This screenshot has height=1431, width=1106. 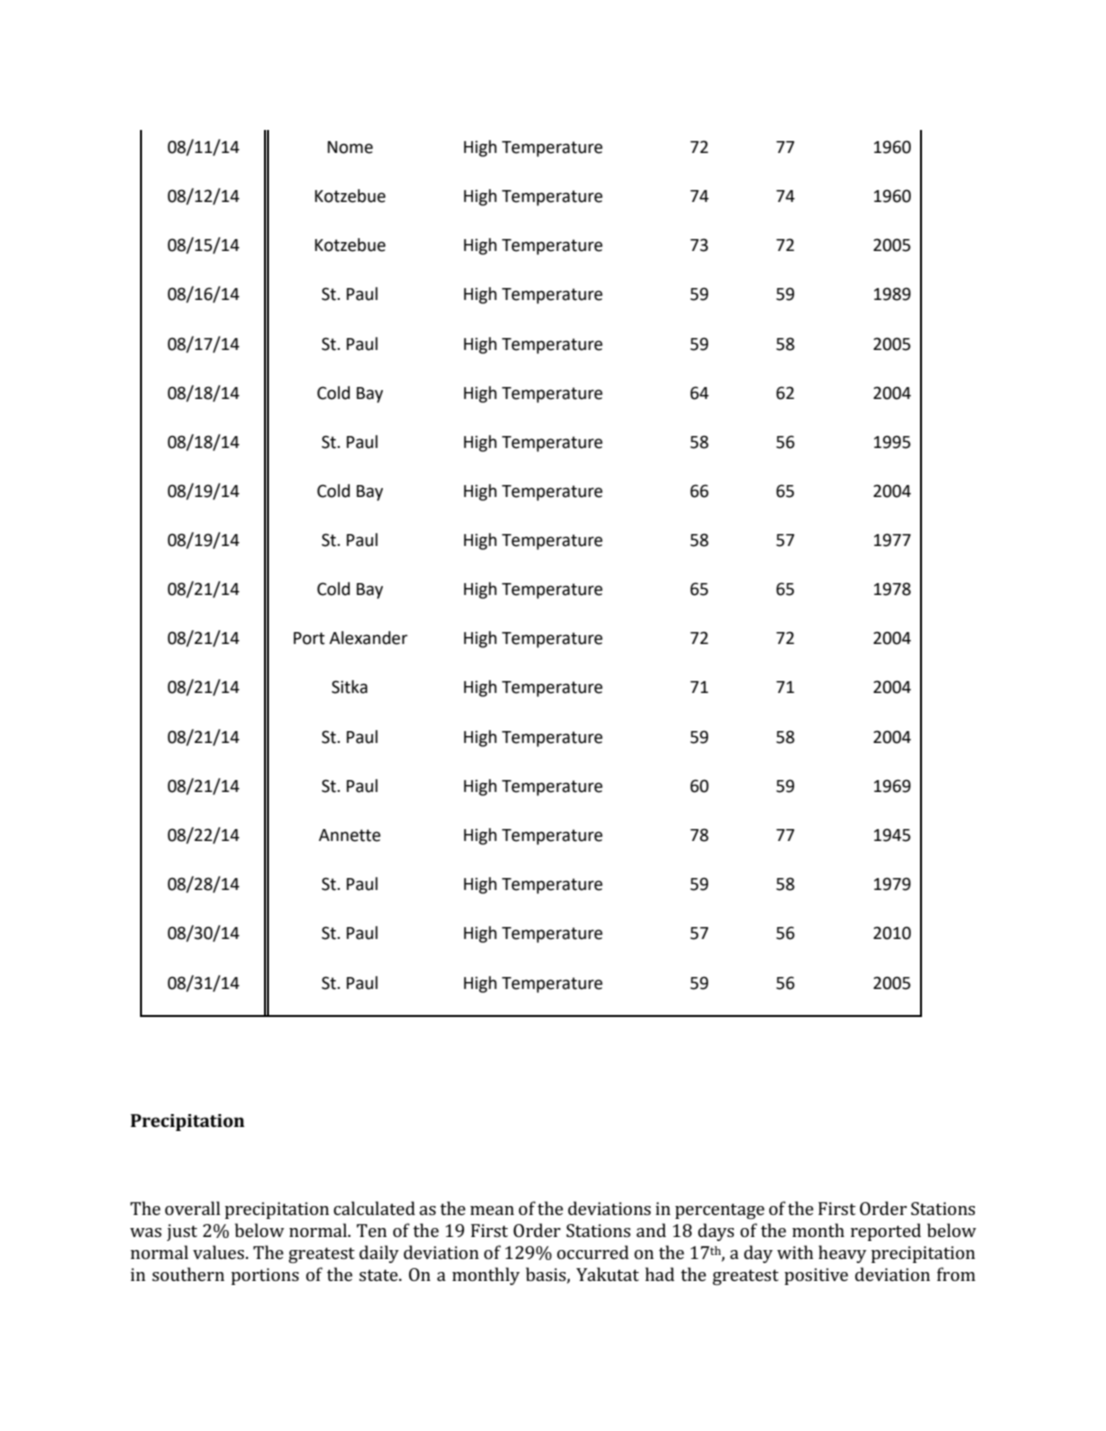 What do you see at coordinates (350, 687) in the screenshot?
I see `Sitka` at bounding box center [350, 687].
